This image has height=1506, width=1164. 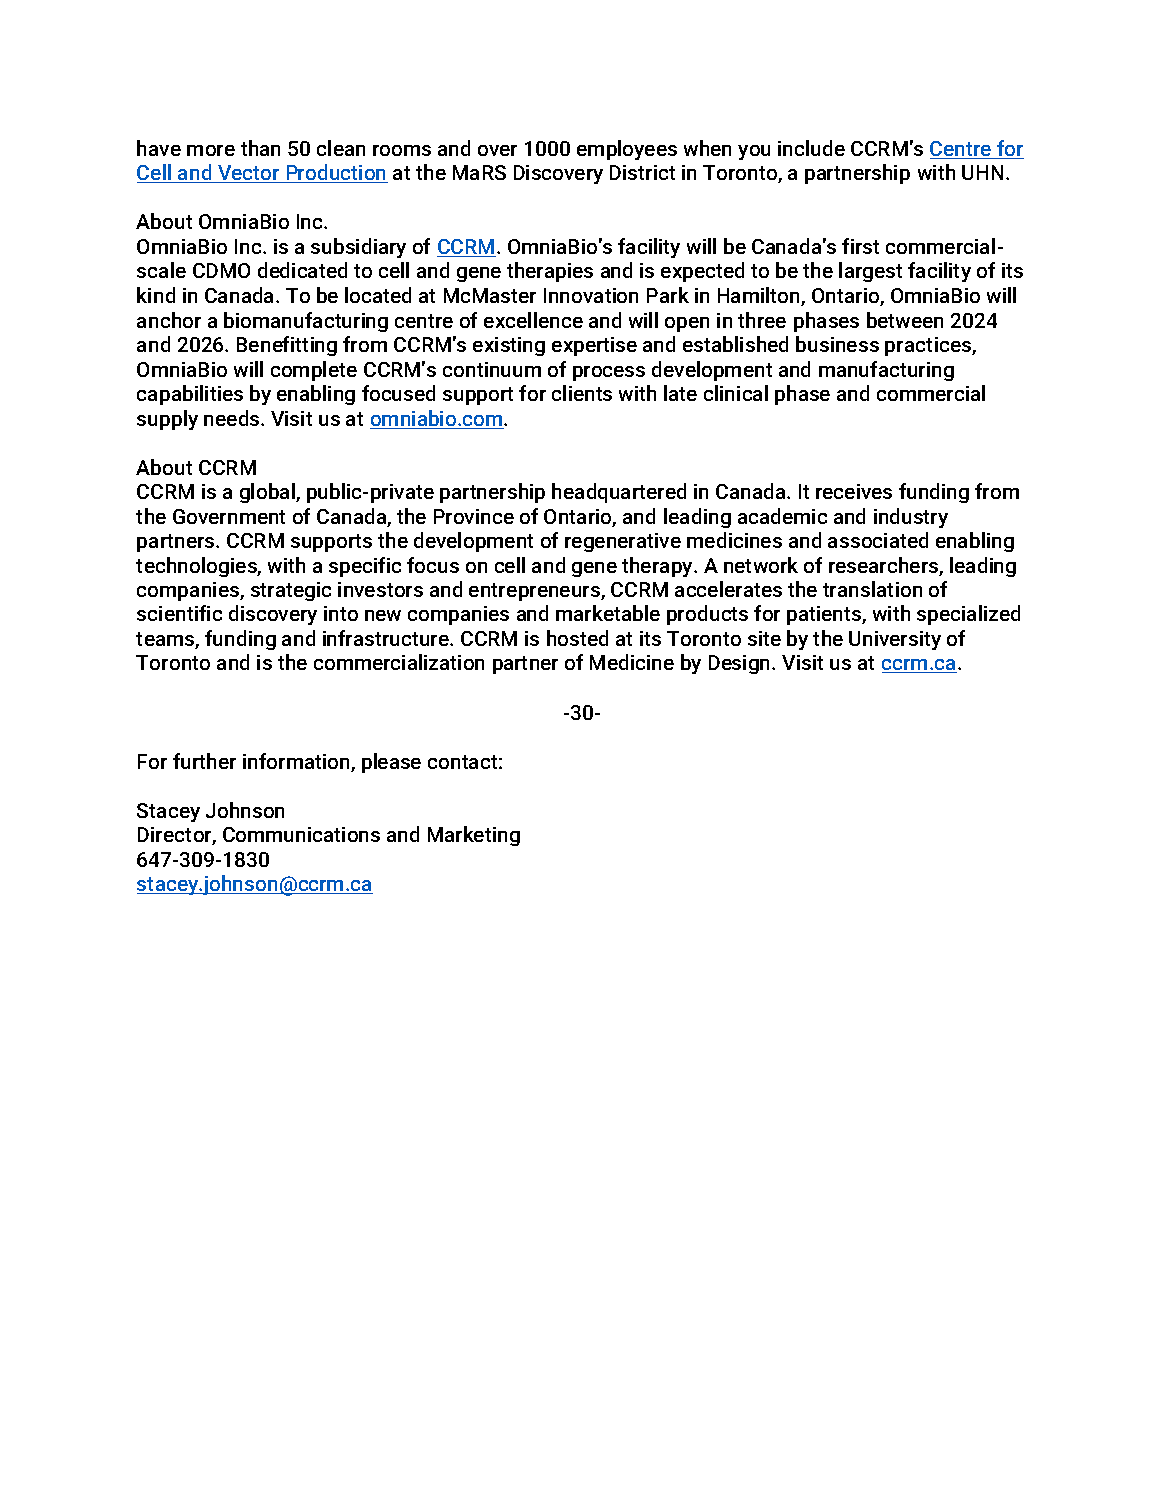 I want to click on Design, so click(x=741, y=664).
